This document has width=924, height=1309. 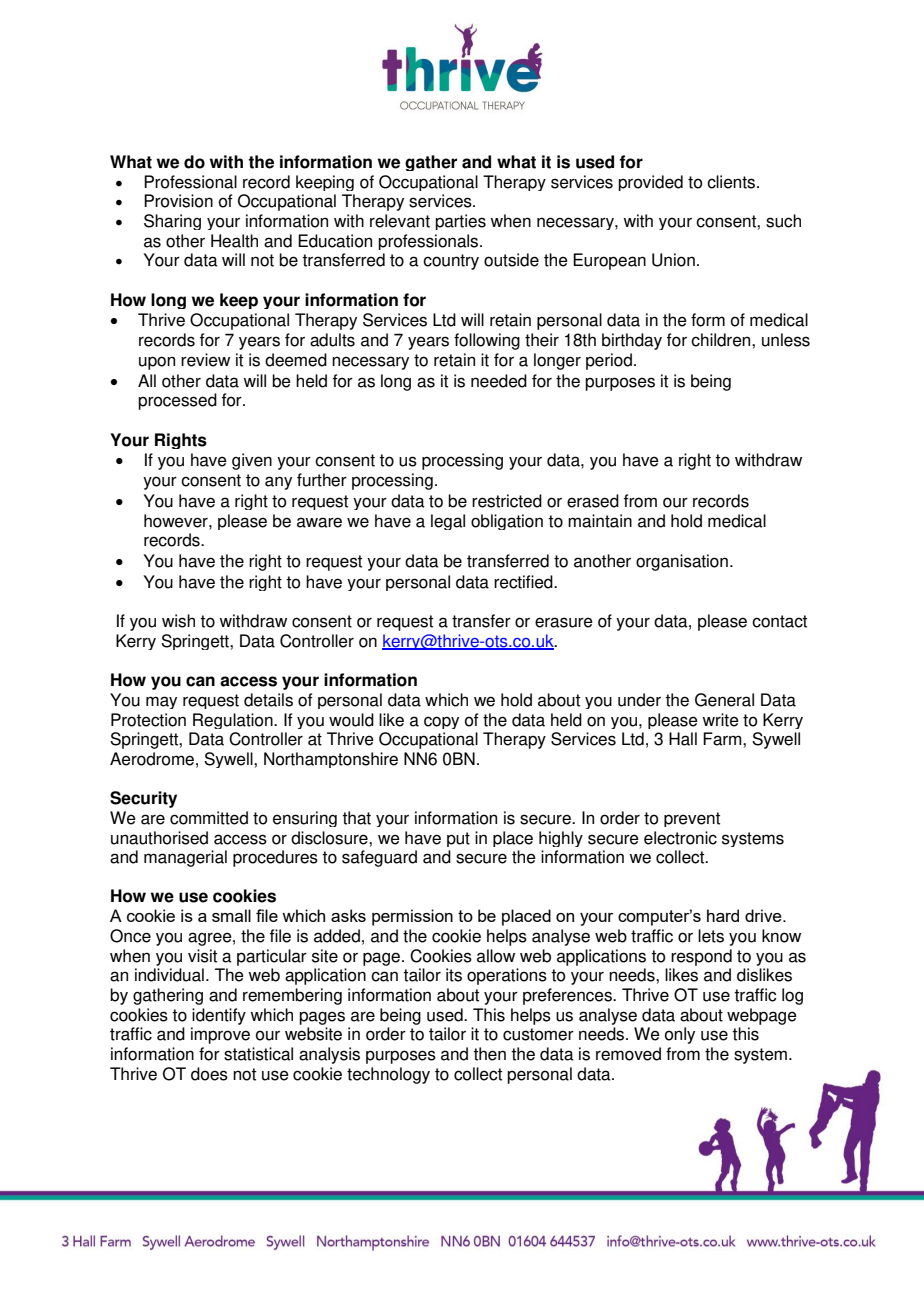 What do you see at coordinates (682, 562) in the document?
I see `organisation` at bounding box center [682, 562].
